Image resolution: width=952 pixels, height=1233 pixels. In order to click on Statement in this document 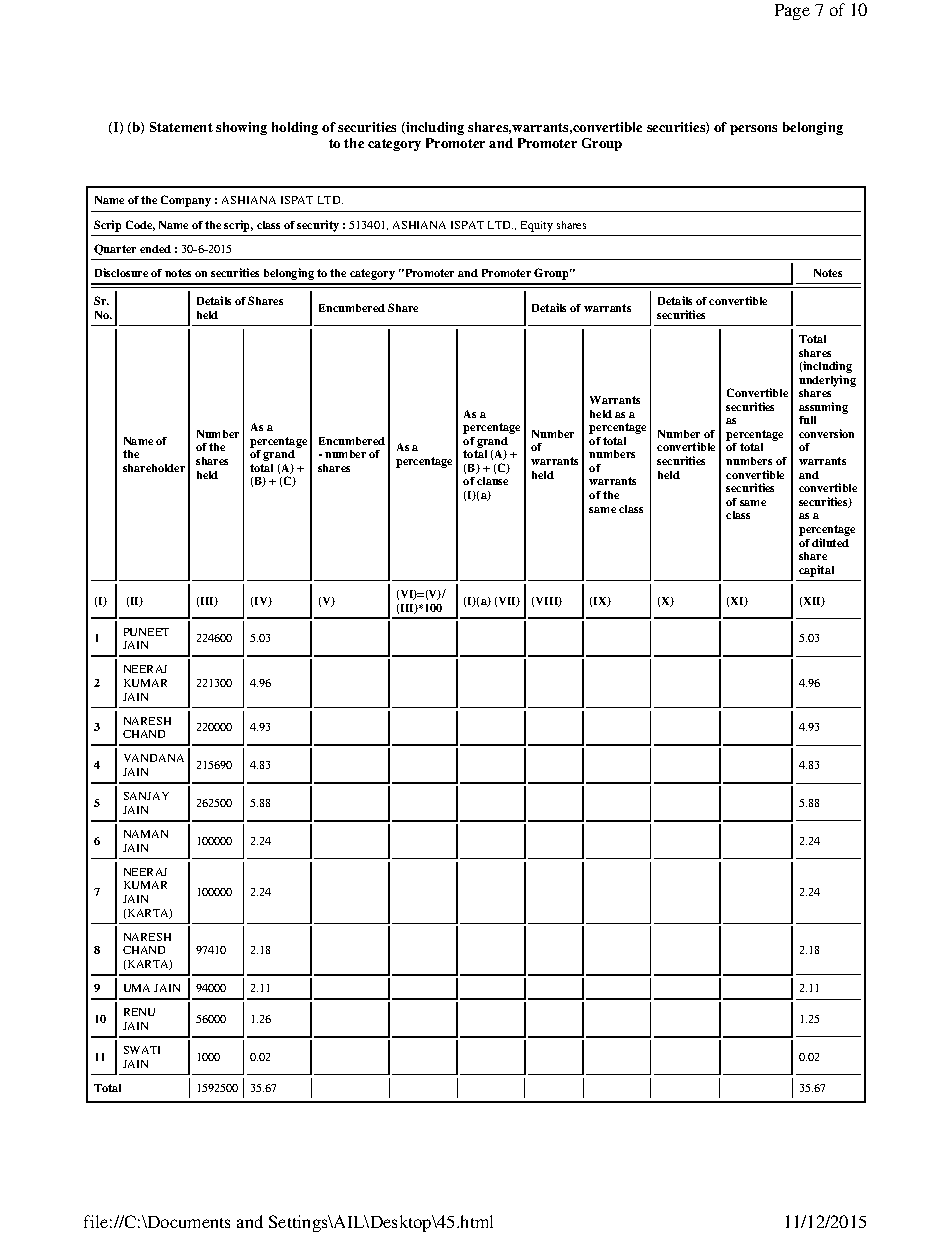, I will do `click(181, 127)`.
